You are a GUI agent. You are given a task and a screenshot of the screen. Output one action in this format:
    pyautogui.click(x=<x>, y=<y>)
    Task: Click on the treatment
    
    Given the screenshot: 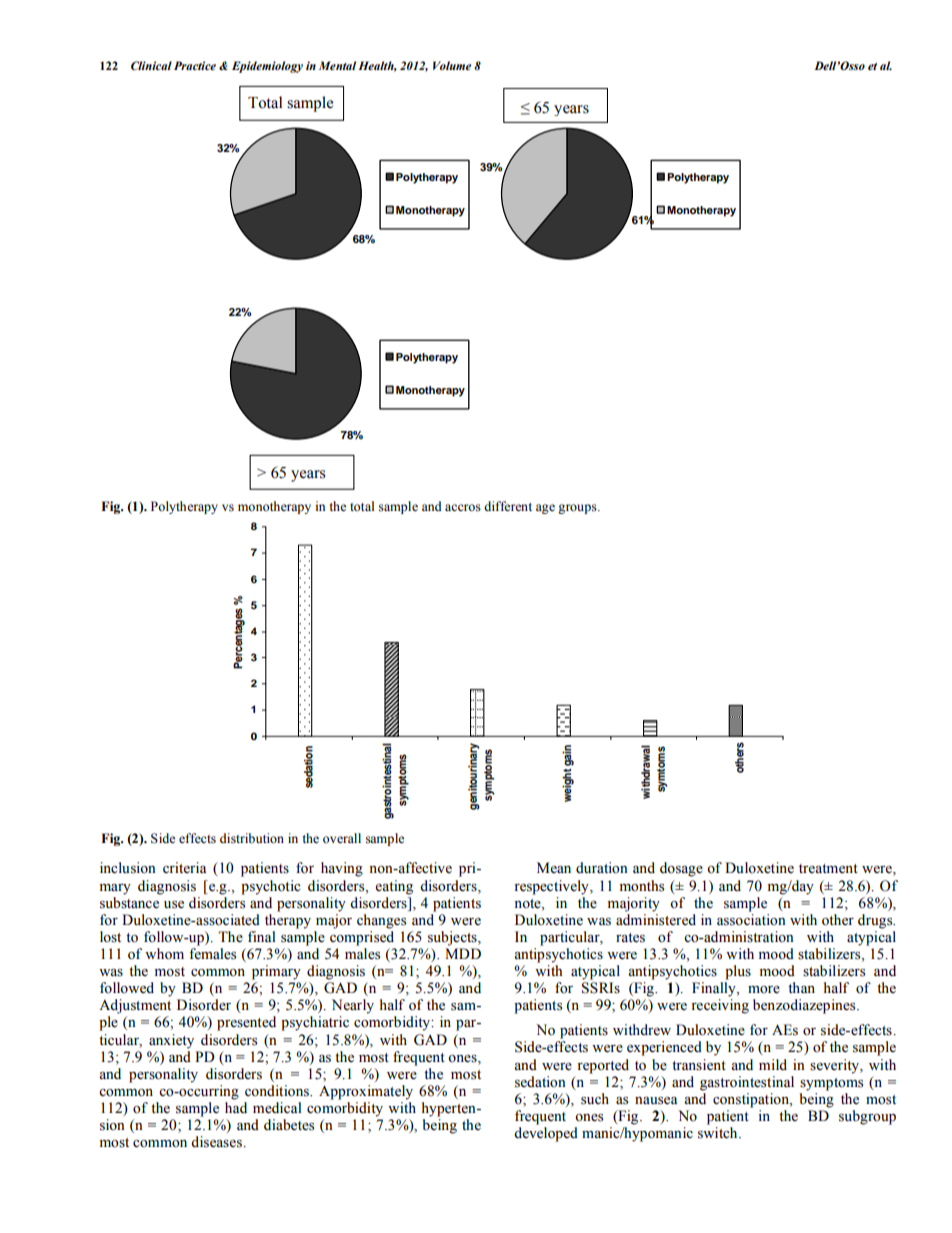 What is the action you would take?
    pyautogui.click(x=828, y=869)
